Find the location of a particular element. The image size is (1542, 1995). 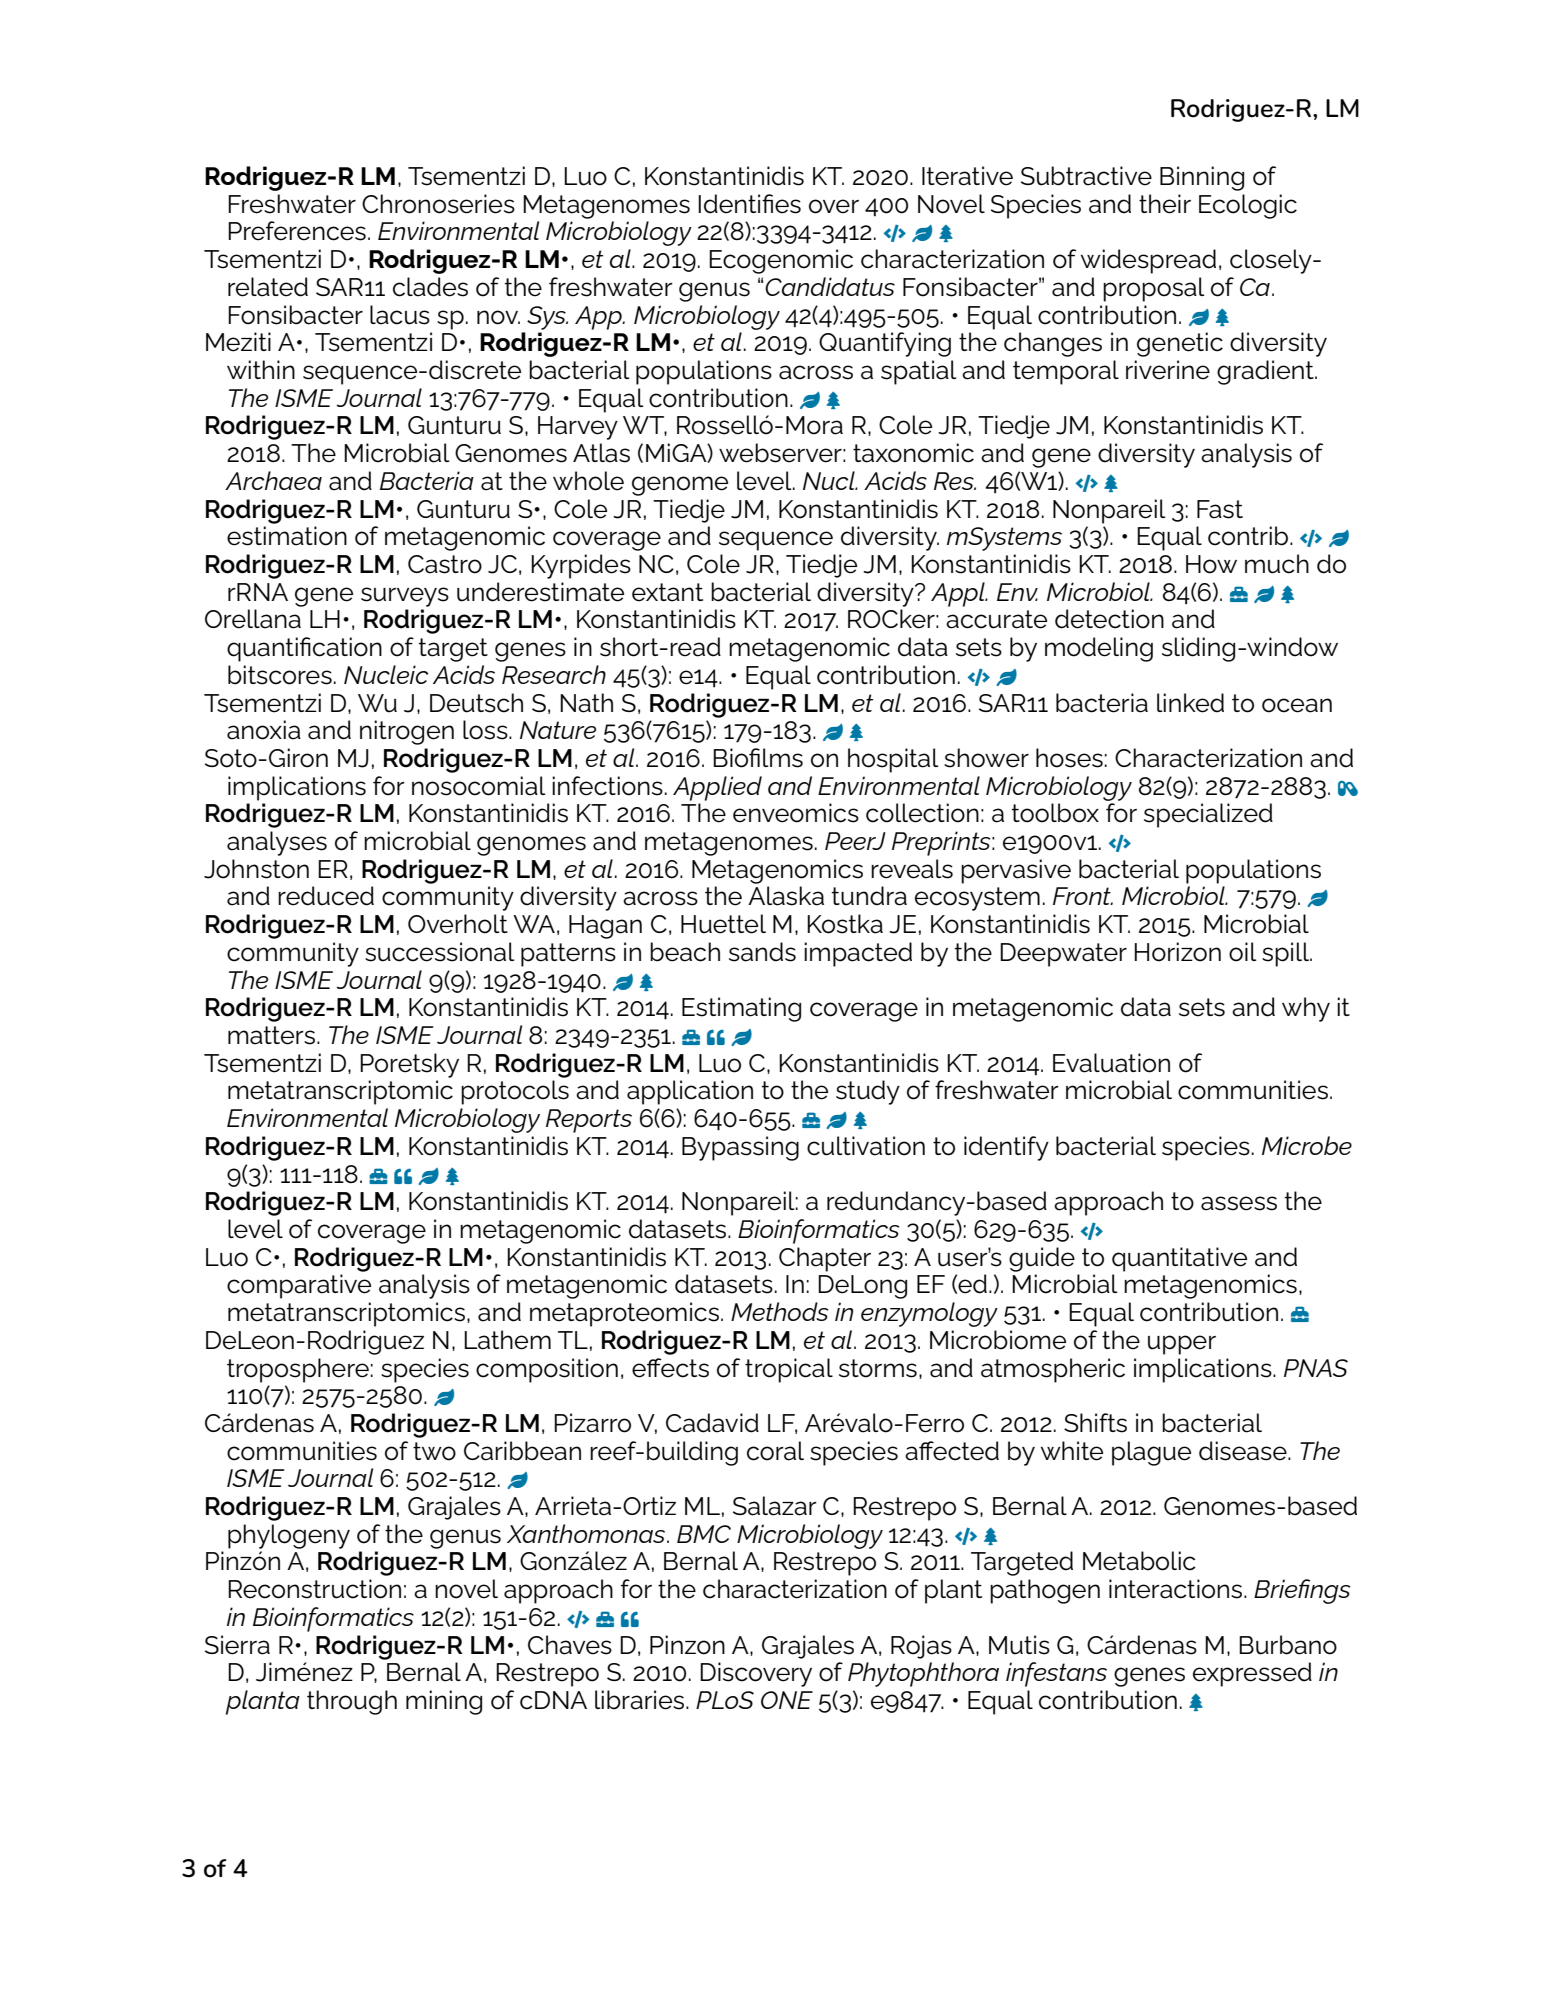

assess is located at coordinates (1239, 1203).
